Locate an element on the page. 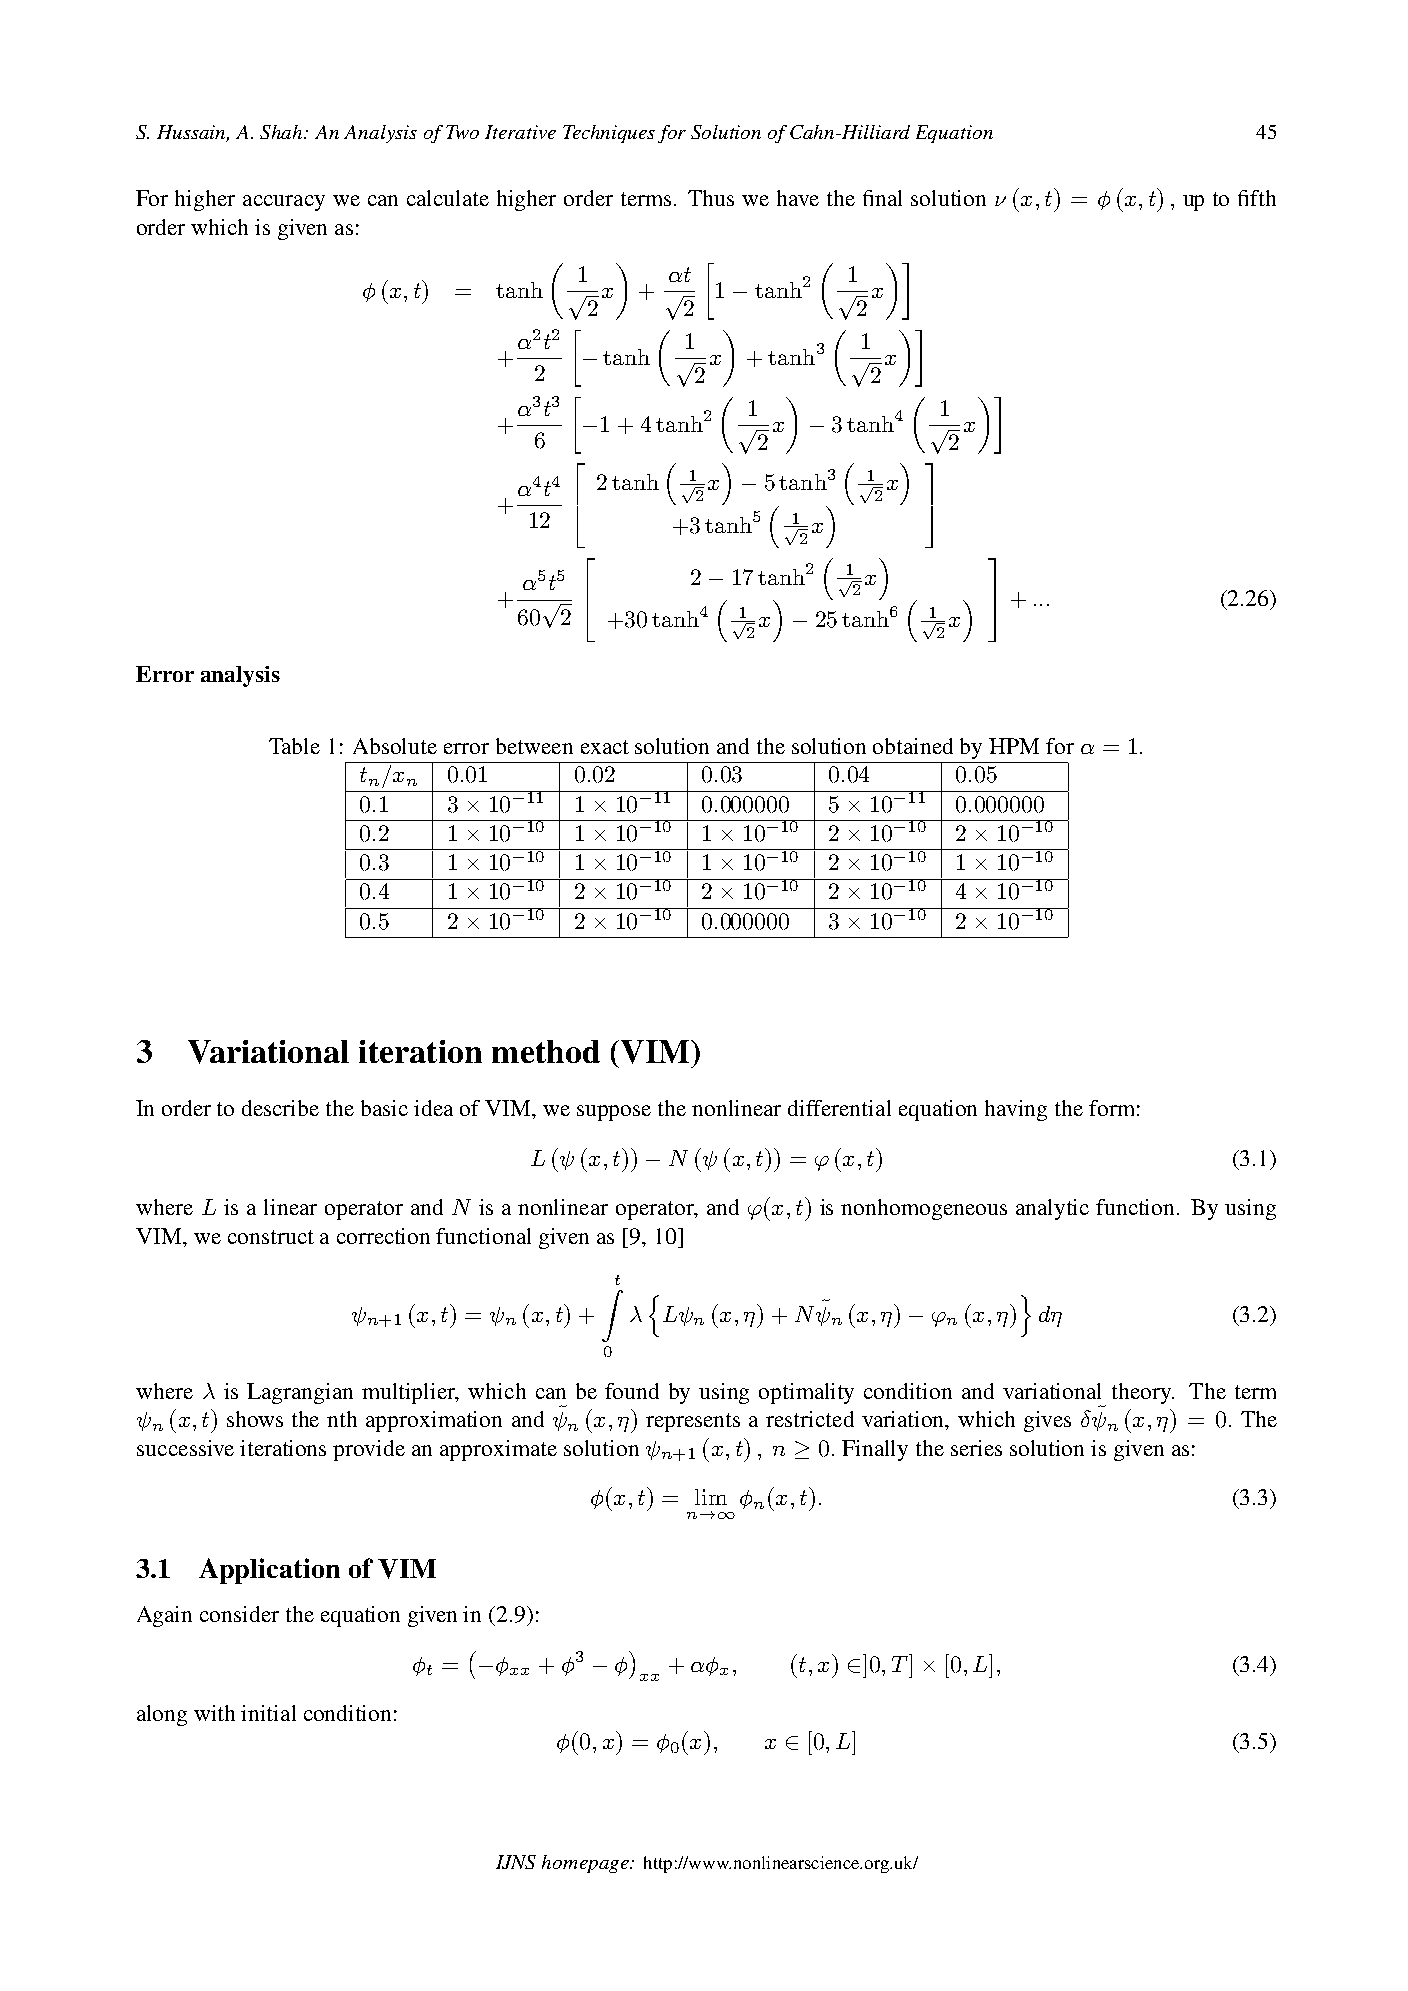  obtained is located at coordinates (913, 746).
